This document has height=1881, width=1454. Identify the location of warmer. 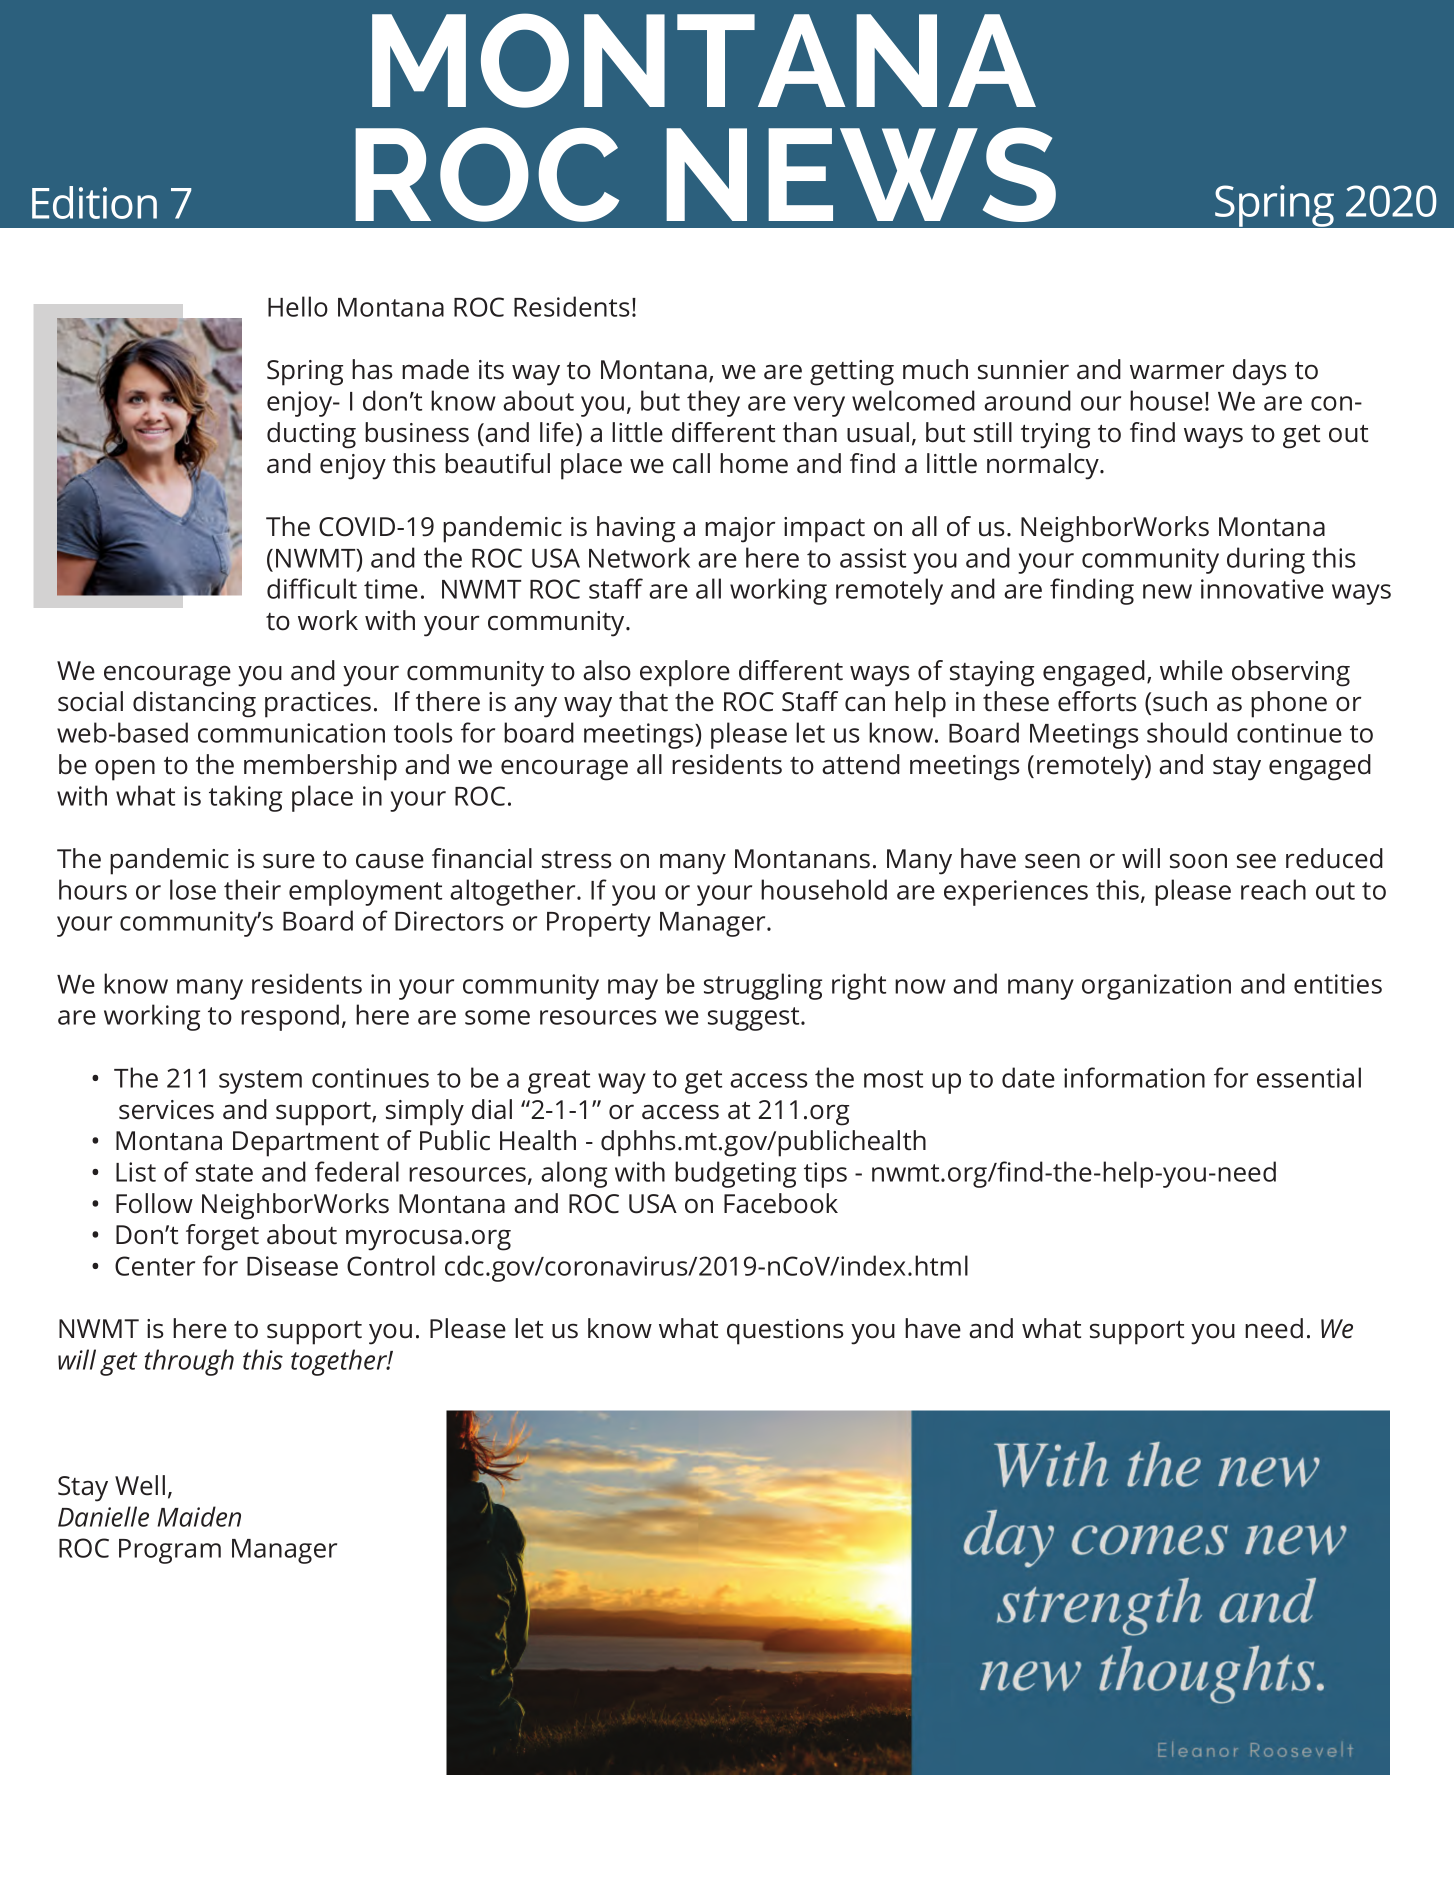
(1177, 372).
